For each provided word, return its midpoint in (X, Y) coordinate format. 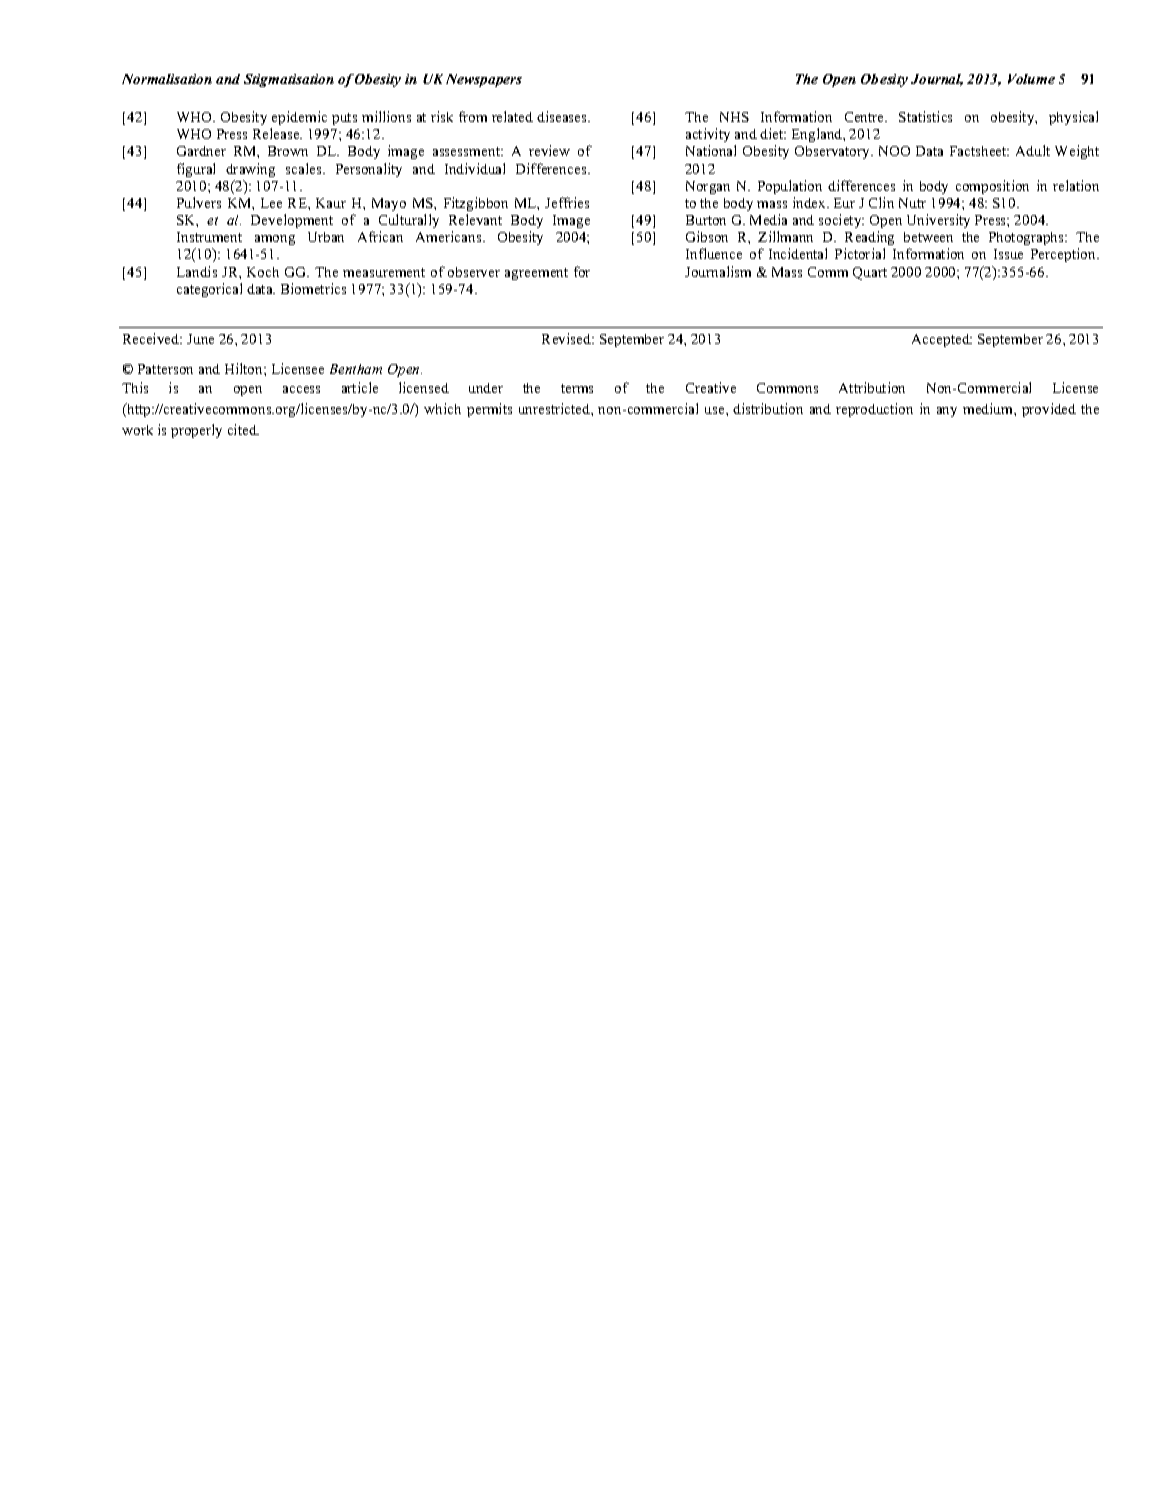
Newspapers (484, 80)
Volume (1031, 79)
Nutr (912, 203)
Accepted (942, 340)
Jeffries (567, 202)
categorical (209, 290)
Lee (271, 203)
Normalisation (167, 79)
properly (196, 431)
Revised (567, 338)
